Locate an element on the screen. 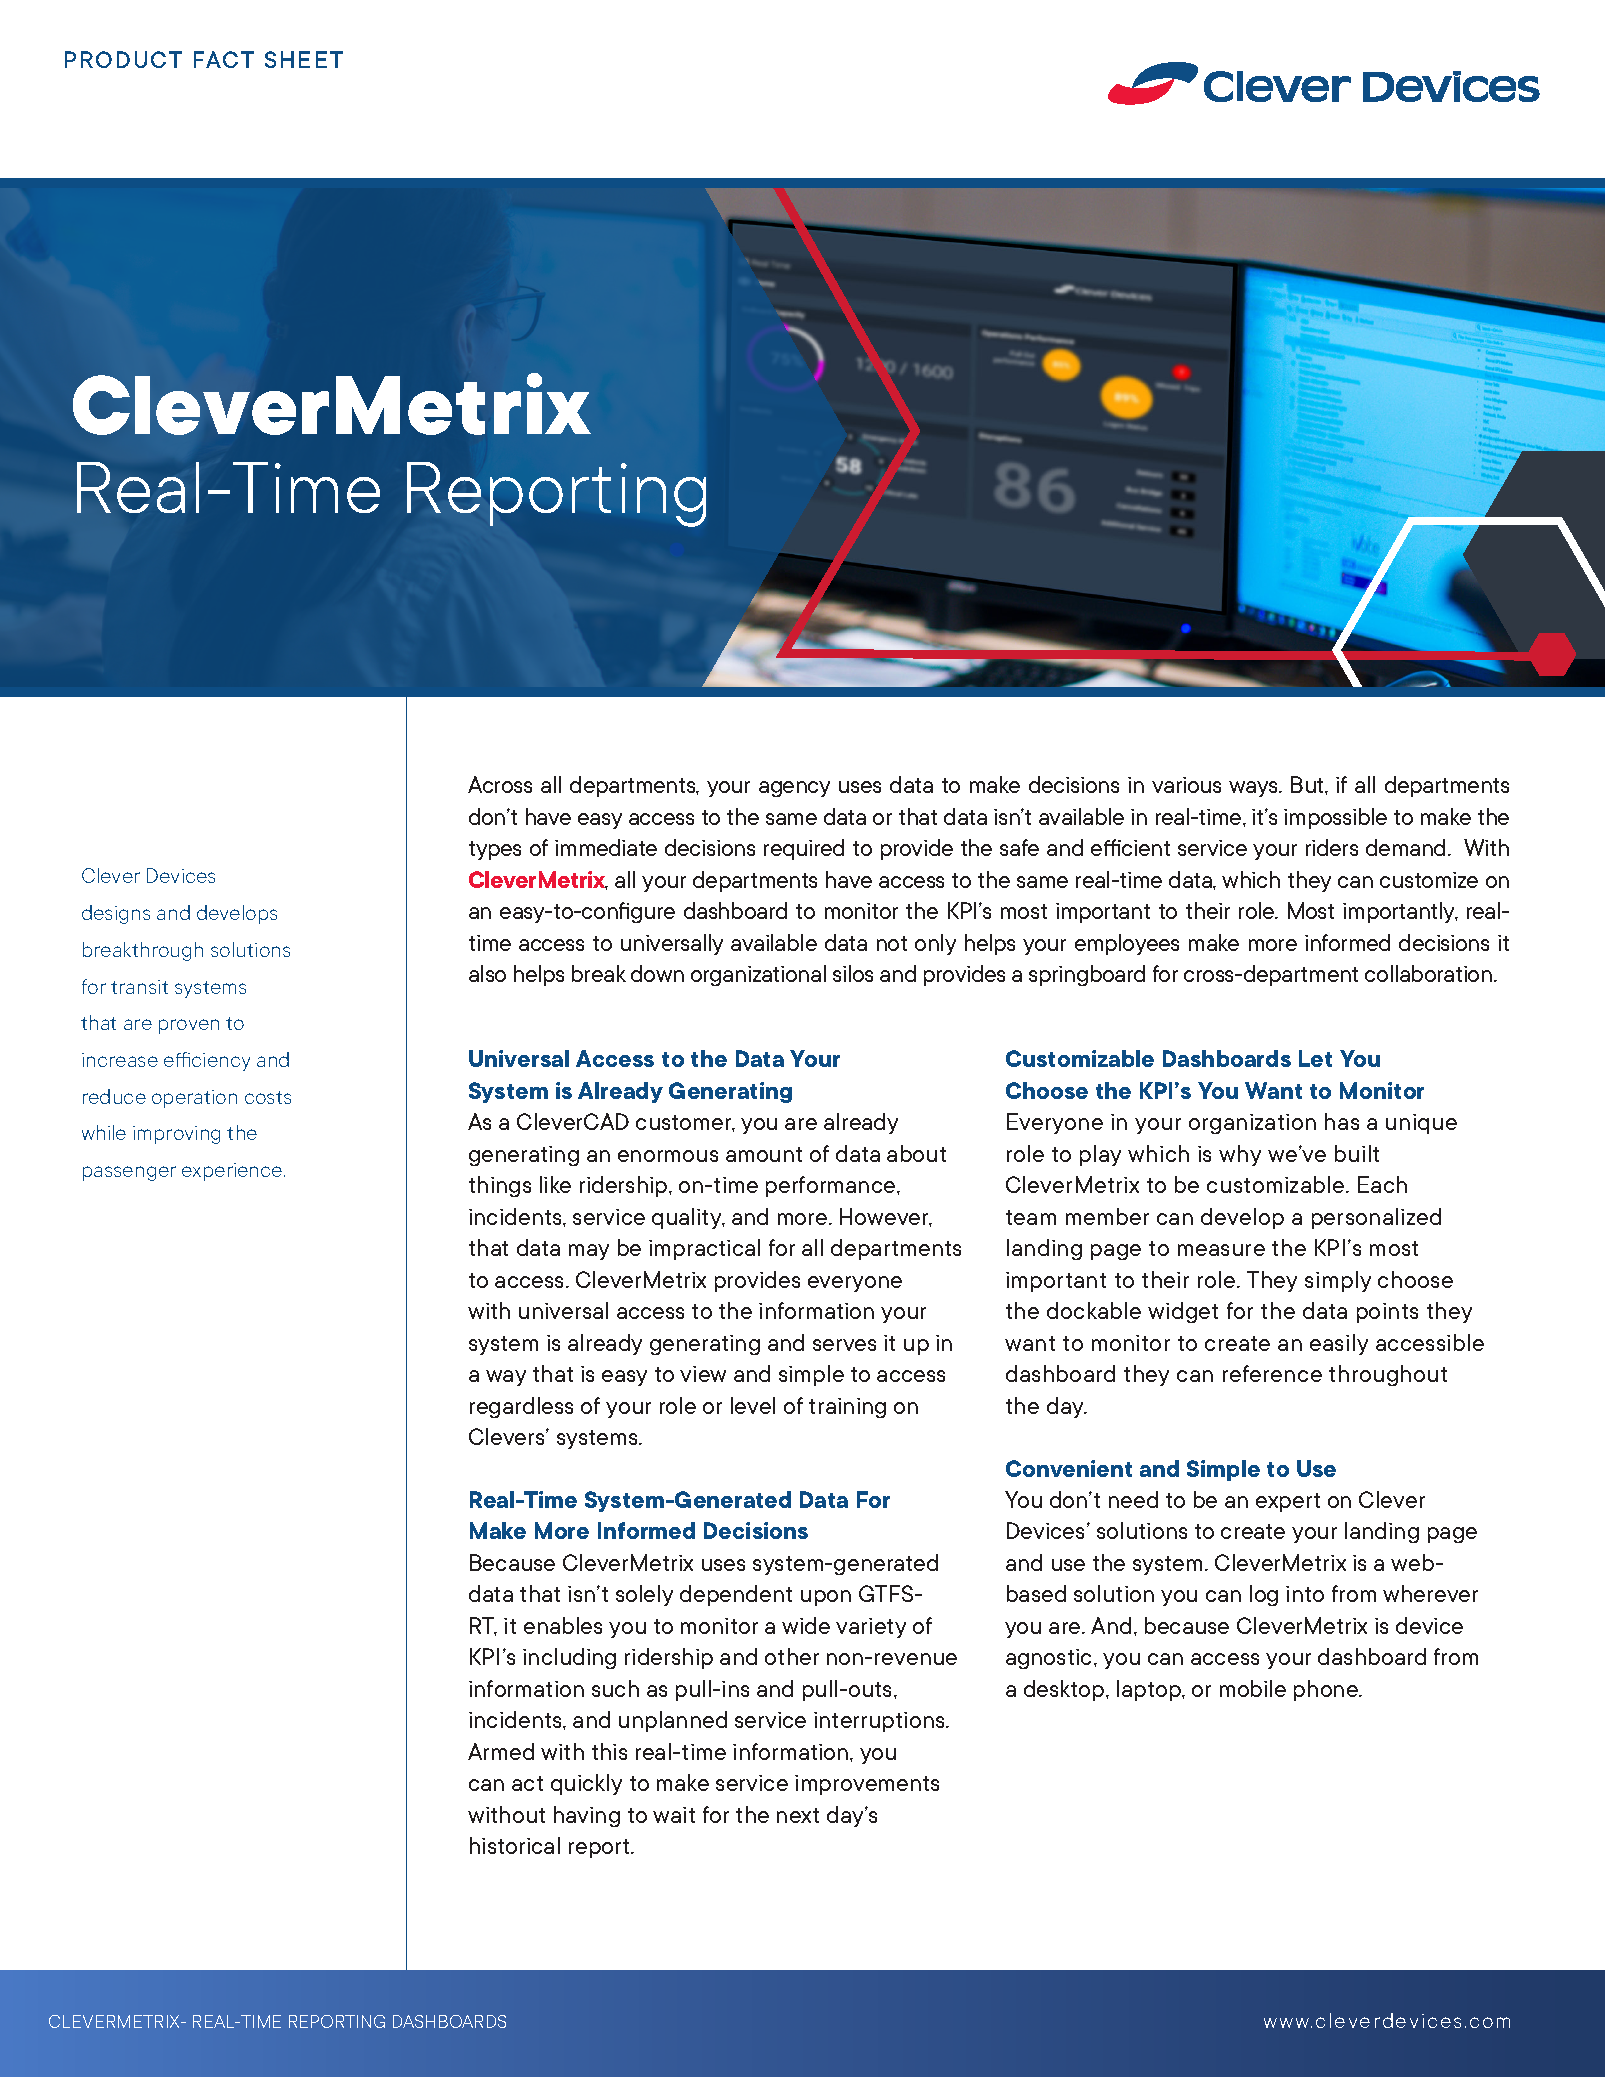 The height and width of the screenshot is (2077, 1605). FACT is located at coordinates (224, 59).
